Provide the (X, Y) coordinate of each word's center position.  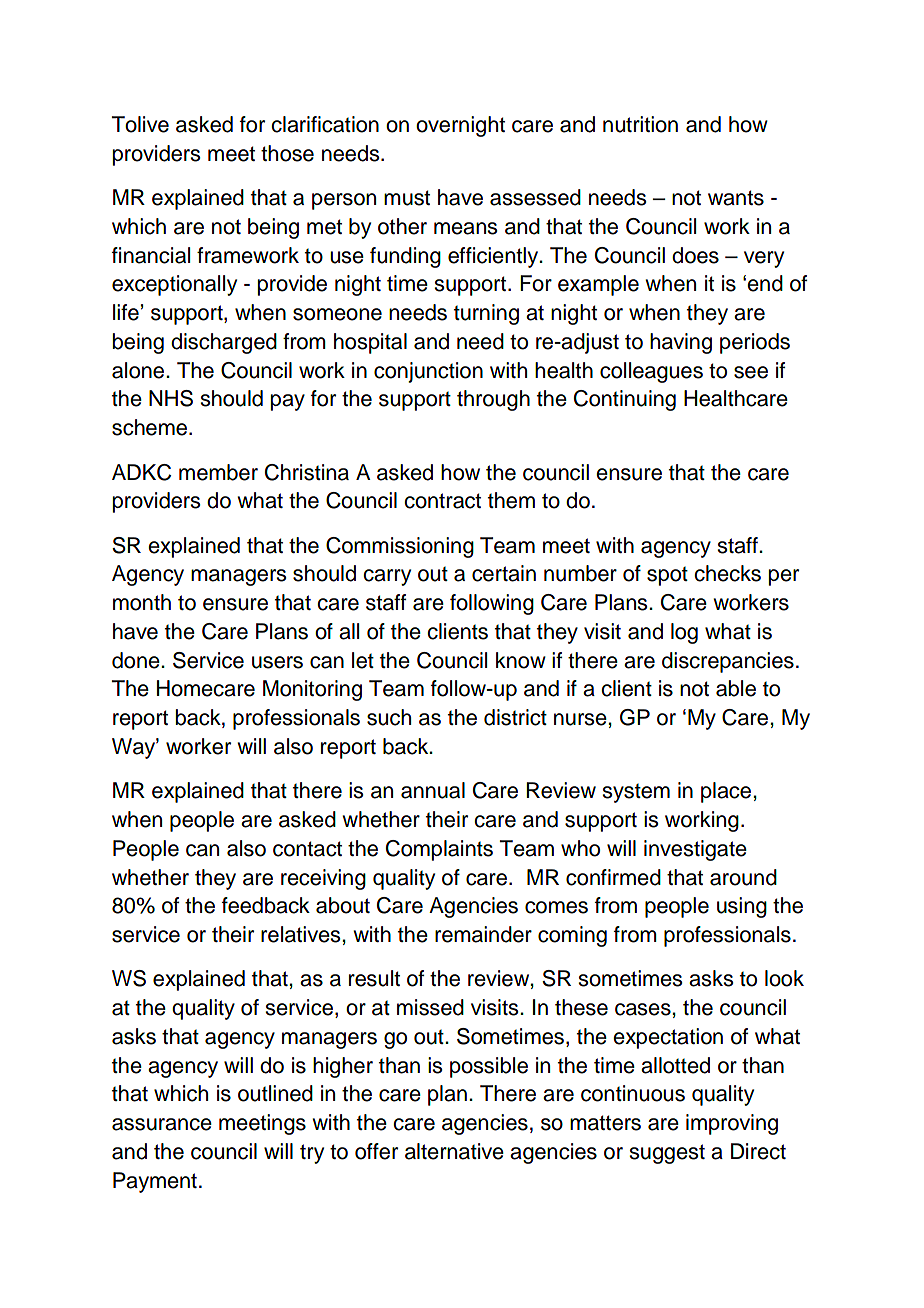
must (407, 198)
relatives (302, 934)
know (521, 660)
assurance (162, 1124)
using (742, 907)
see (751, 372)
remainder (483, 934)
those (287, 153)
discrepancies (728, 662)
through (493, 400)
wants (736, 198)
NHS (171, 398)
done (137, 660)
